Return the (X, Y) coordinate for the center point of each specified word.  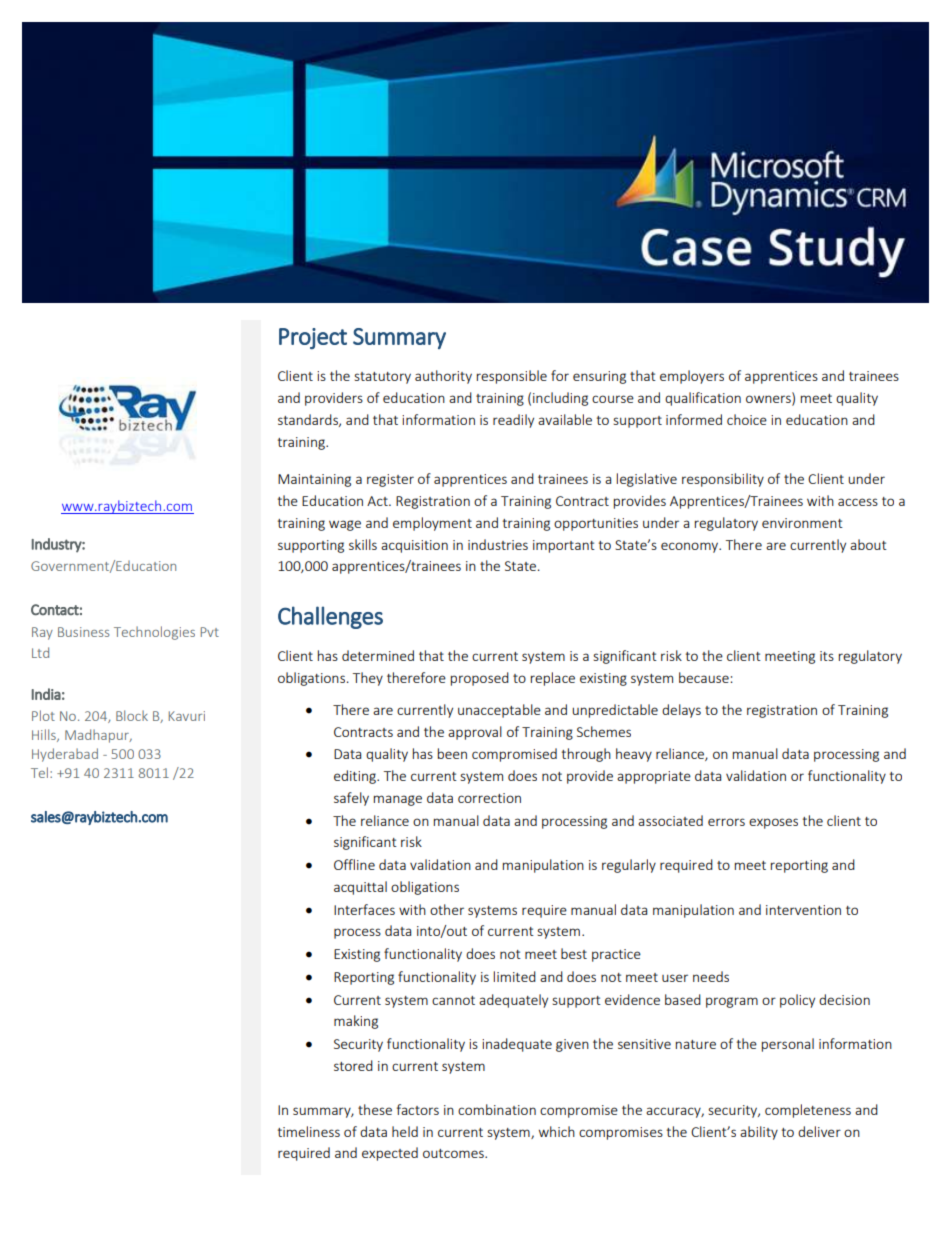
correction (489, 798)
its (827, 656)
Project (313, 338)
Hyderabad (65, 755)
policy (797, 1001)
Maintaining (314, 480)
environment (802, 523)
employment (432, 524)
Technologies (154, 633)
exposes (773, 823)
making (356, 1022)
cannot (453, 1000)
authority (443, 377)
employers (692, 377)
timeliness (309, 1131)
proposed (480, 679)
